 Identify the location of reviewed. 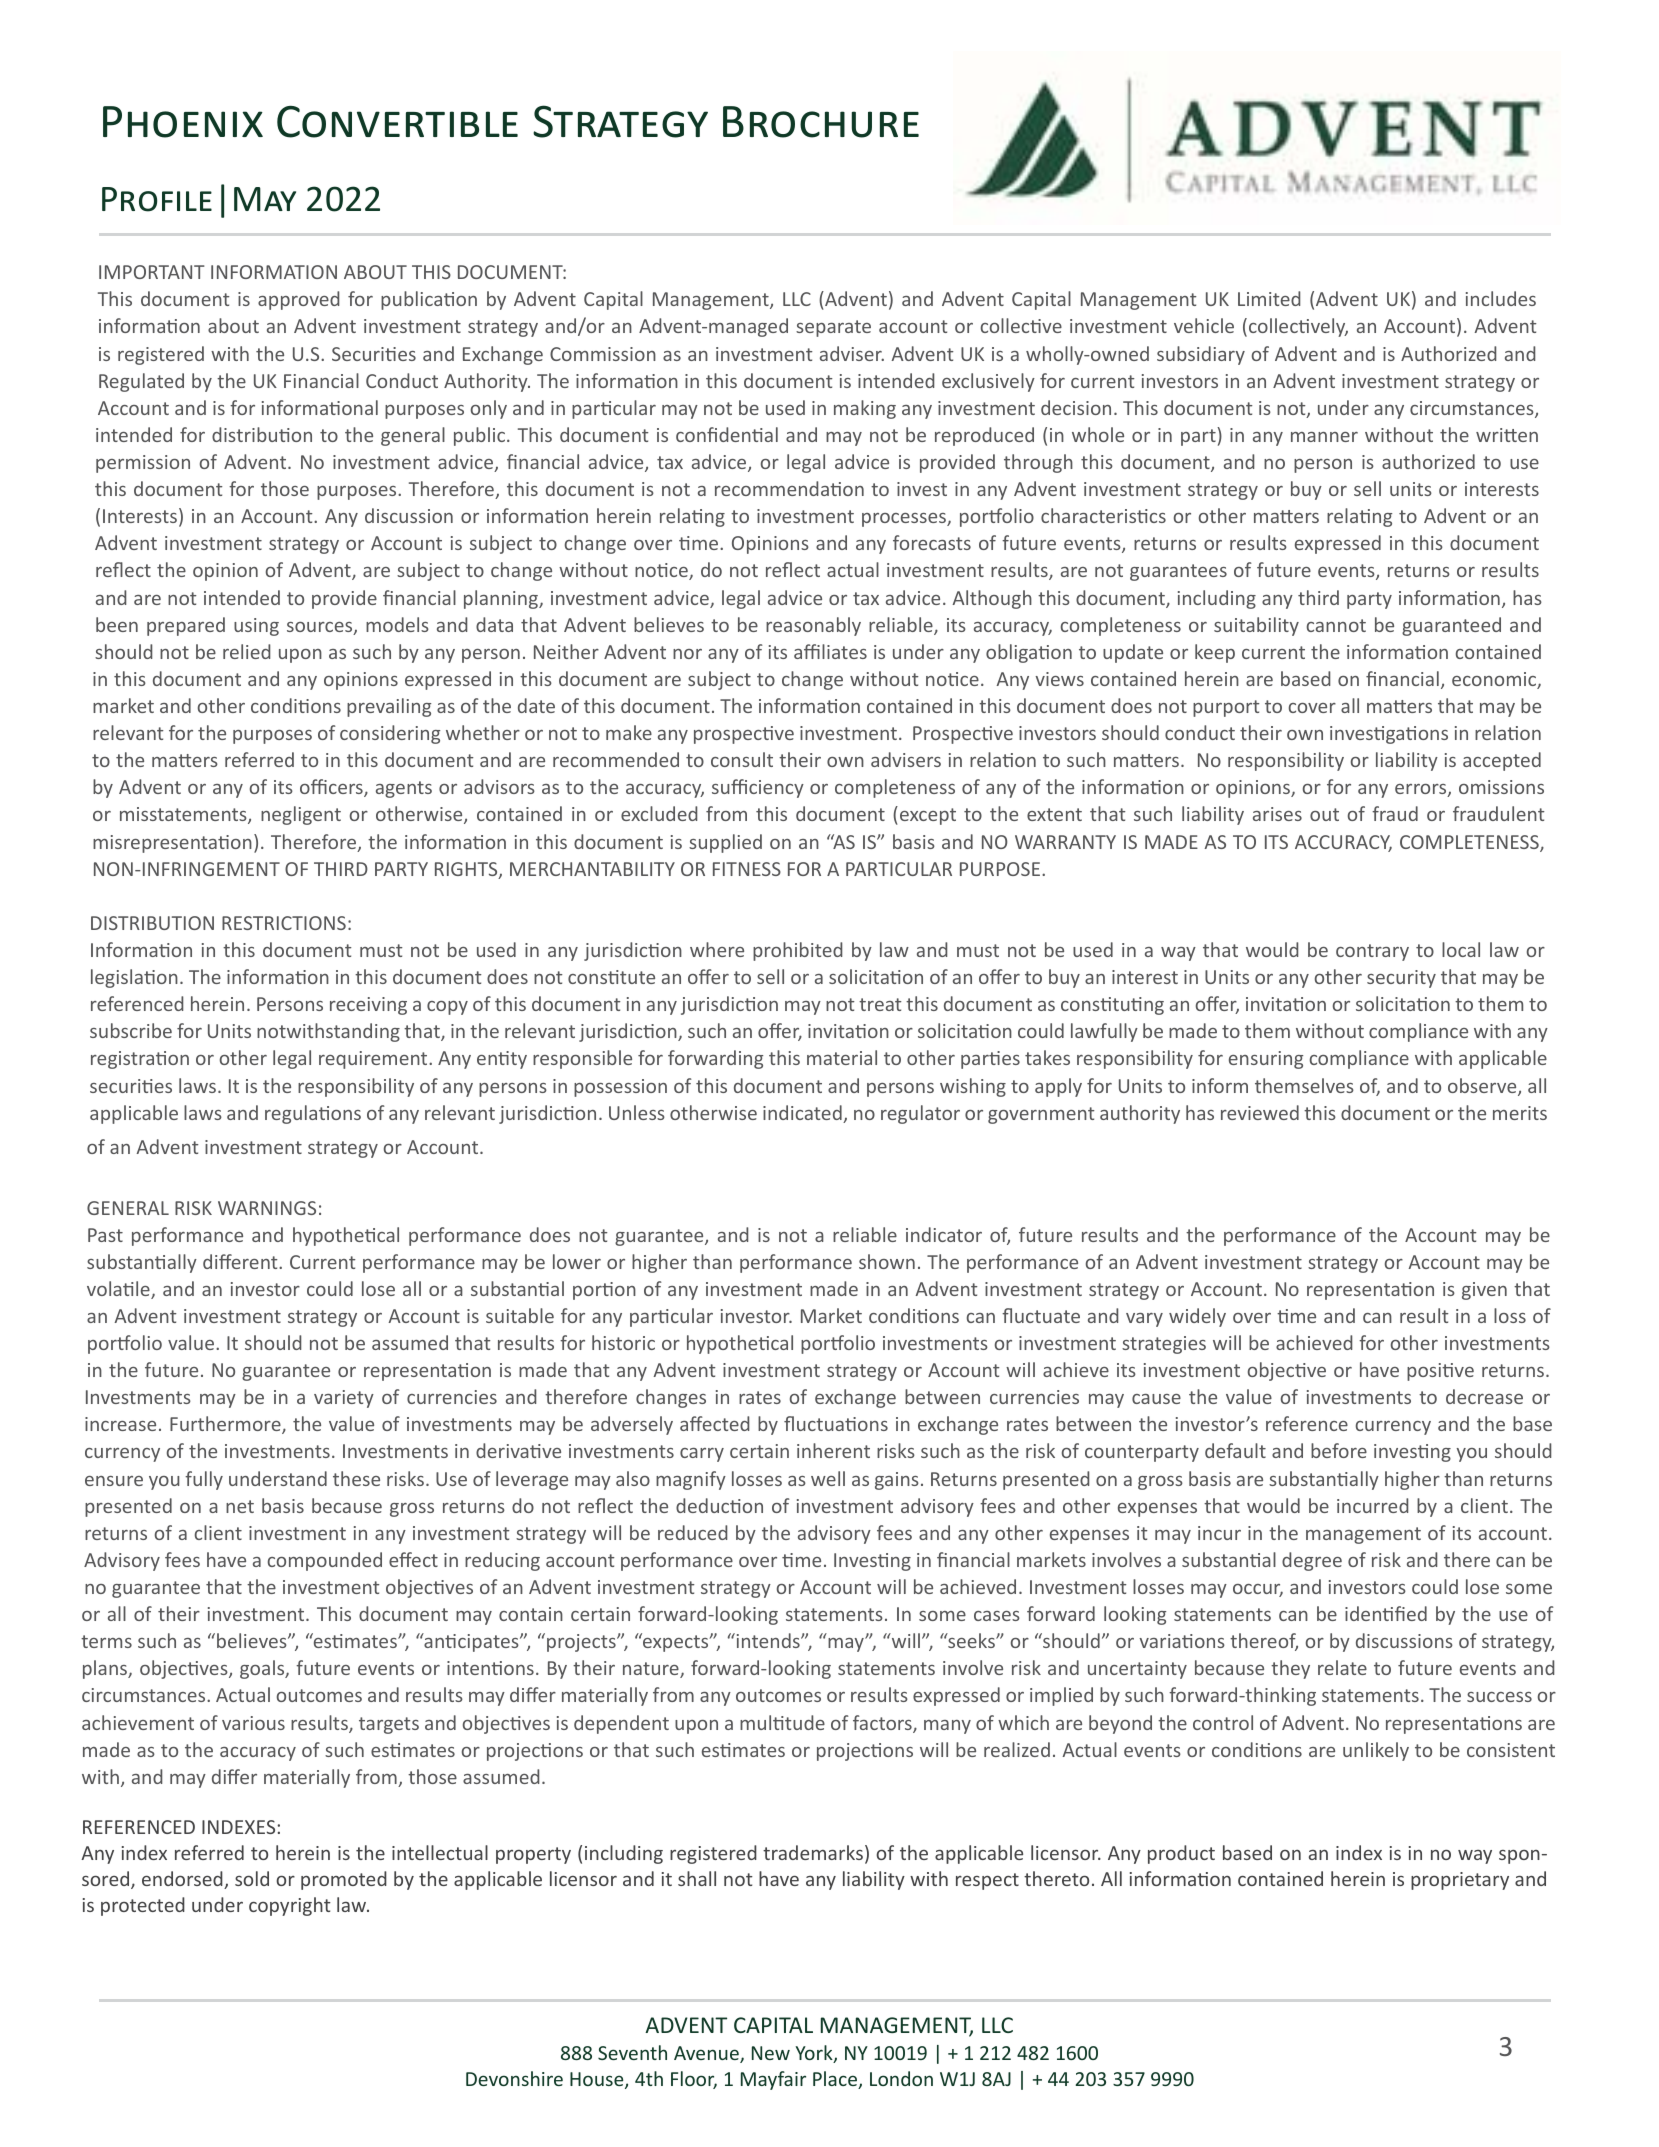
(1260, 1112).
